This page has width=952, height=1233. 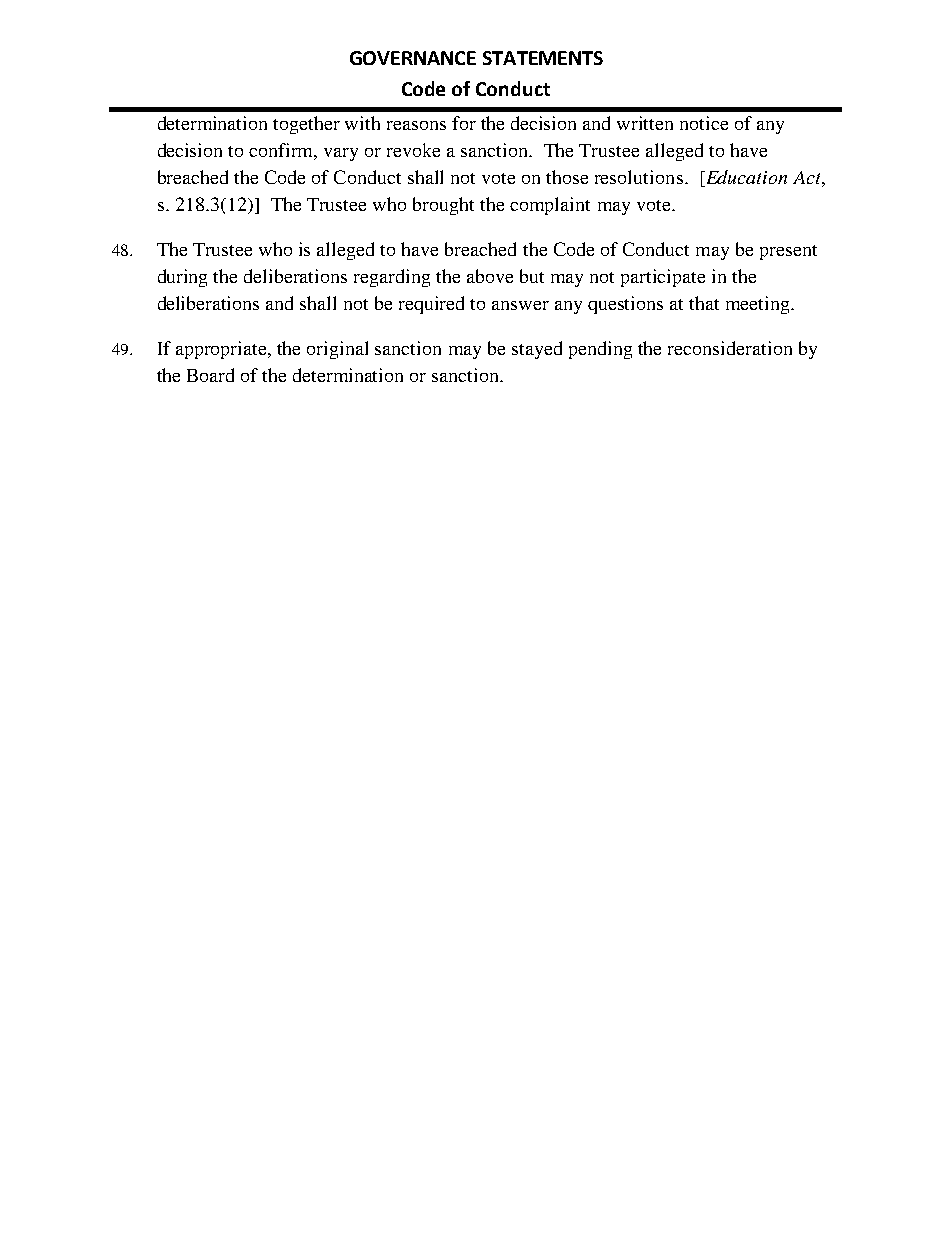 I want to click on brought, so click(x=443, y=206).
